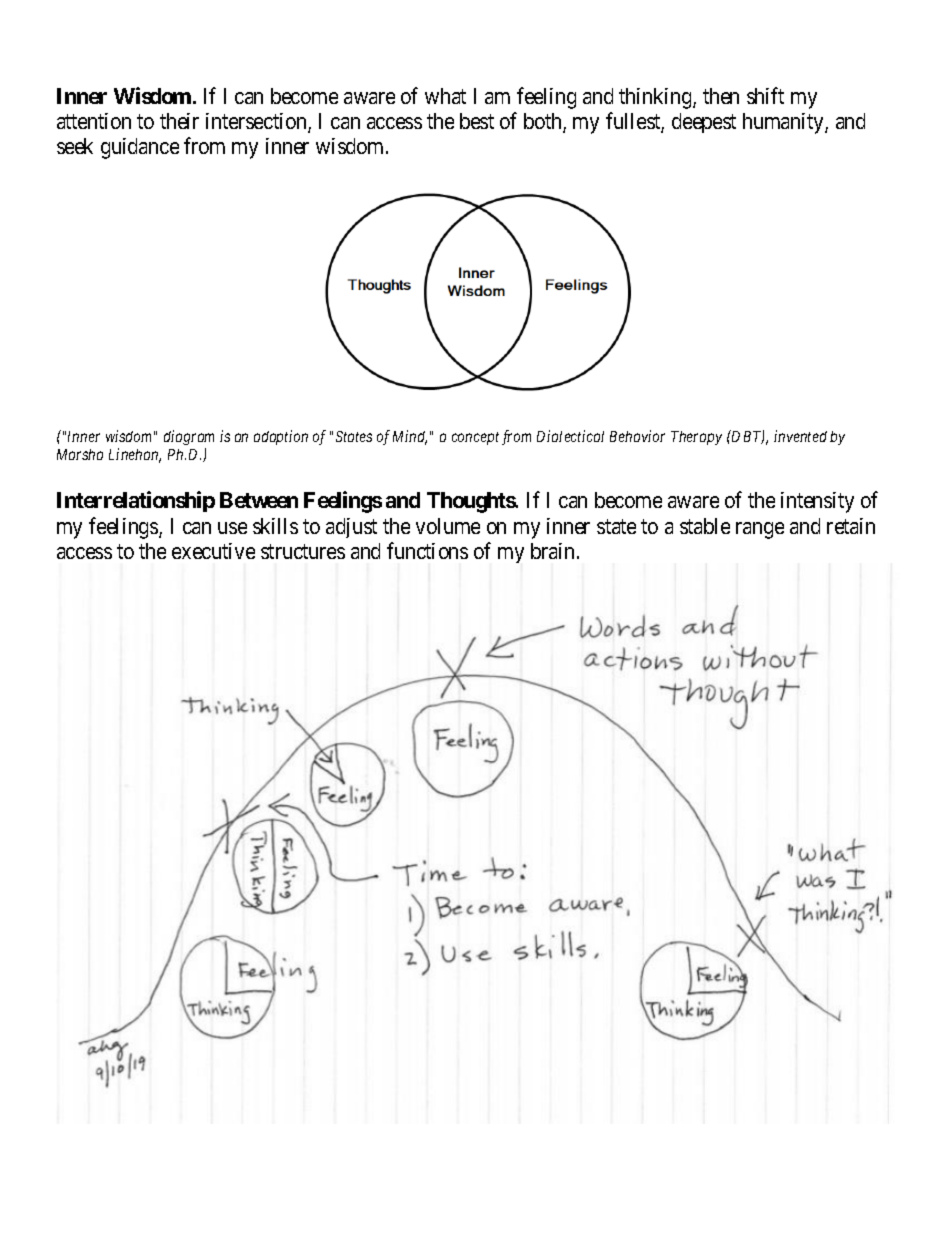  Describe the element at coordinates (475, 438) in the page. I see `concept` at that location.
